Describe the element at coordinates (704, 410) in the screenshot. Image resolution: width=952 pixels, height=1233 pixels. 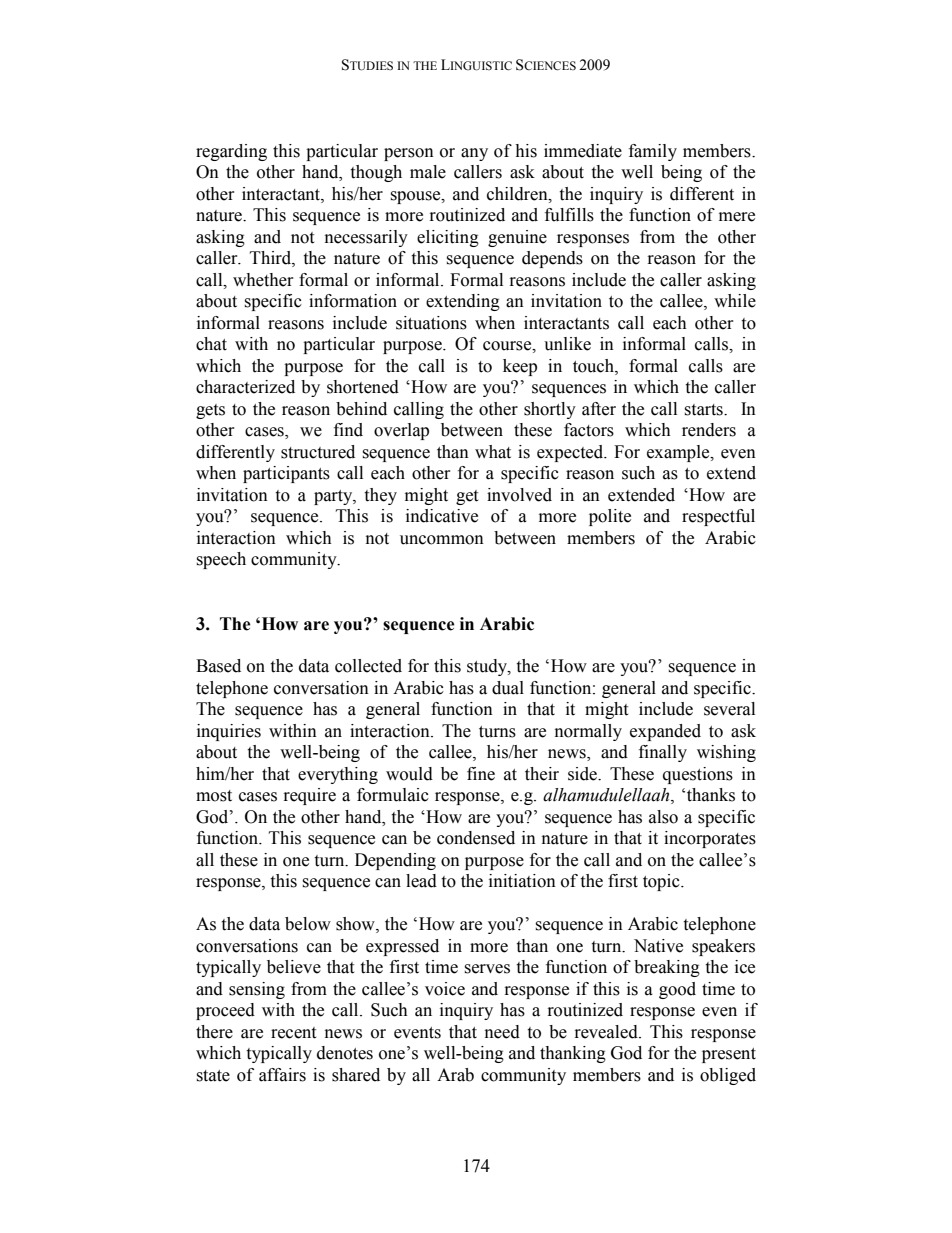
I see `starts` at that location.
